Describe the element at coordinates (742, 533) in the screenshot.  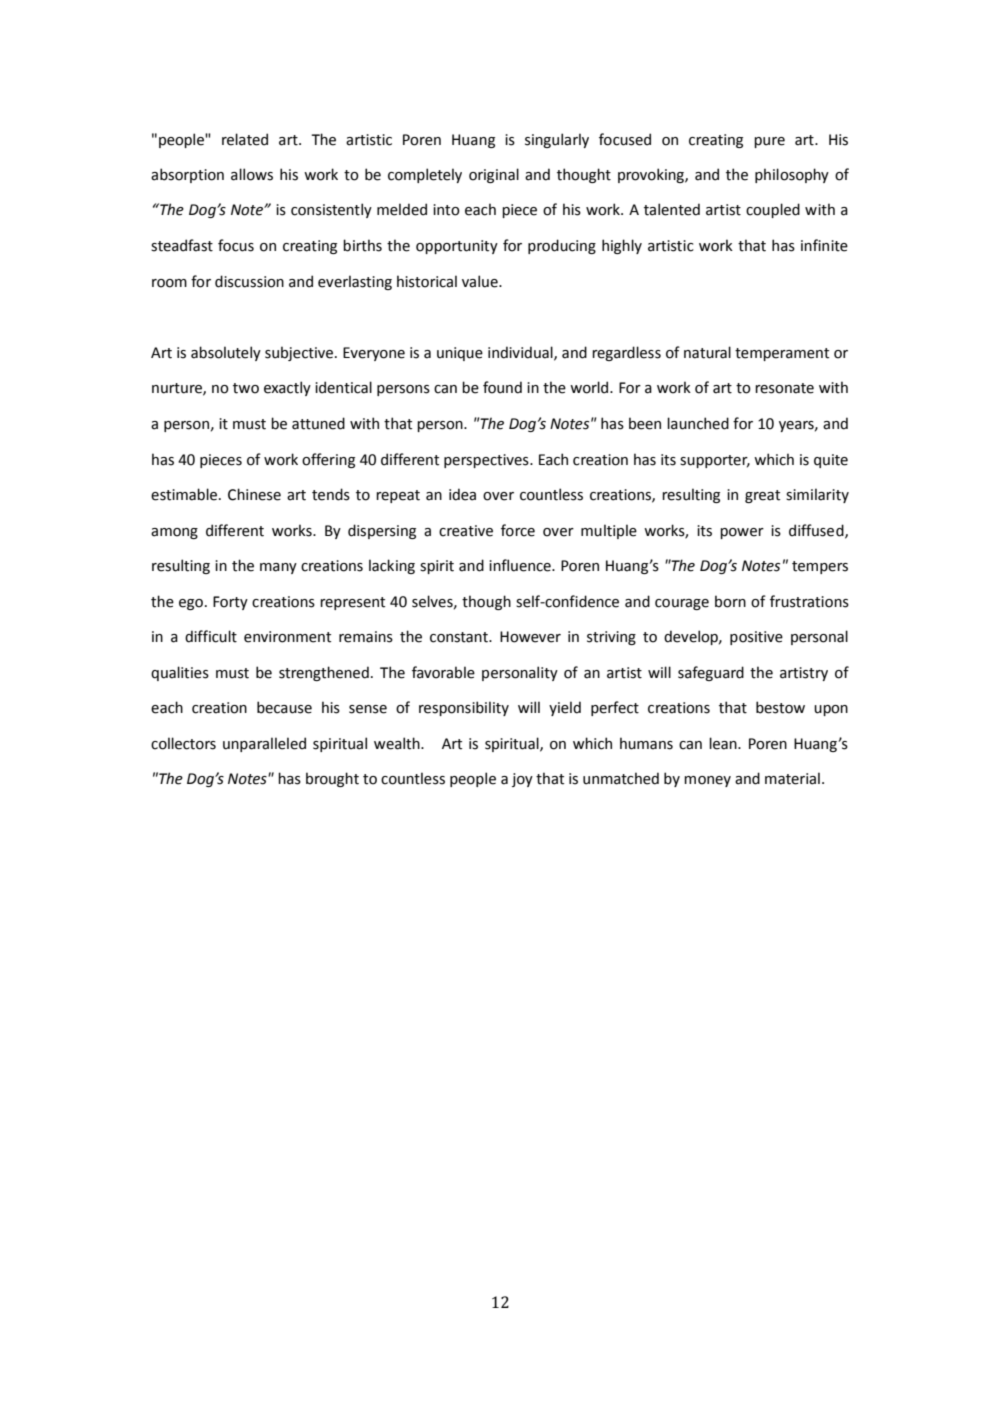
I see `power` at that location.
